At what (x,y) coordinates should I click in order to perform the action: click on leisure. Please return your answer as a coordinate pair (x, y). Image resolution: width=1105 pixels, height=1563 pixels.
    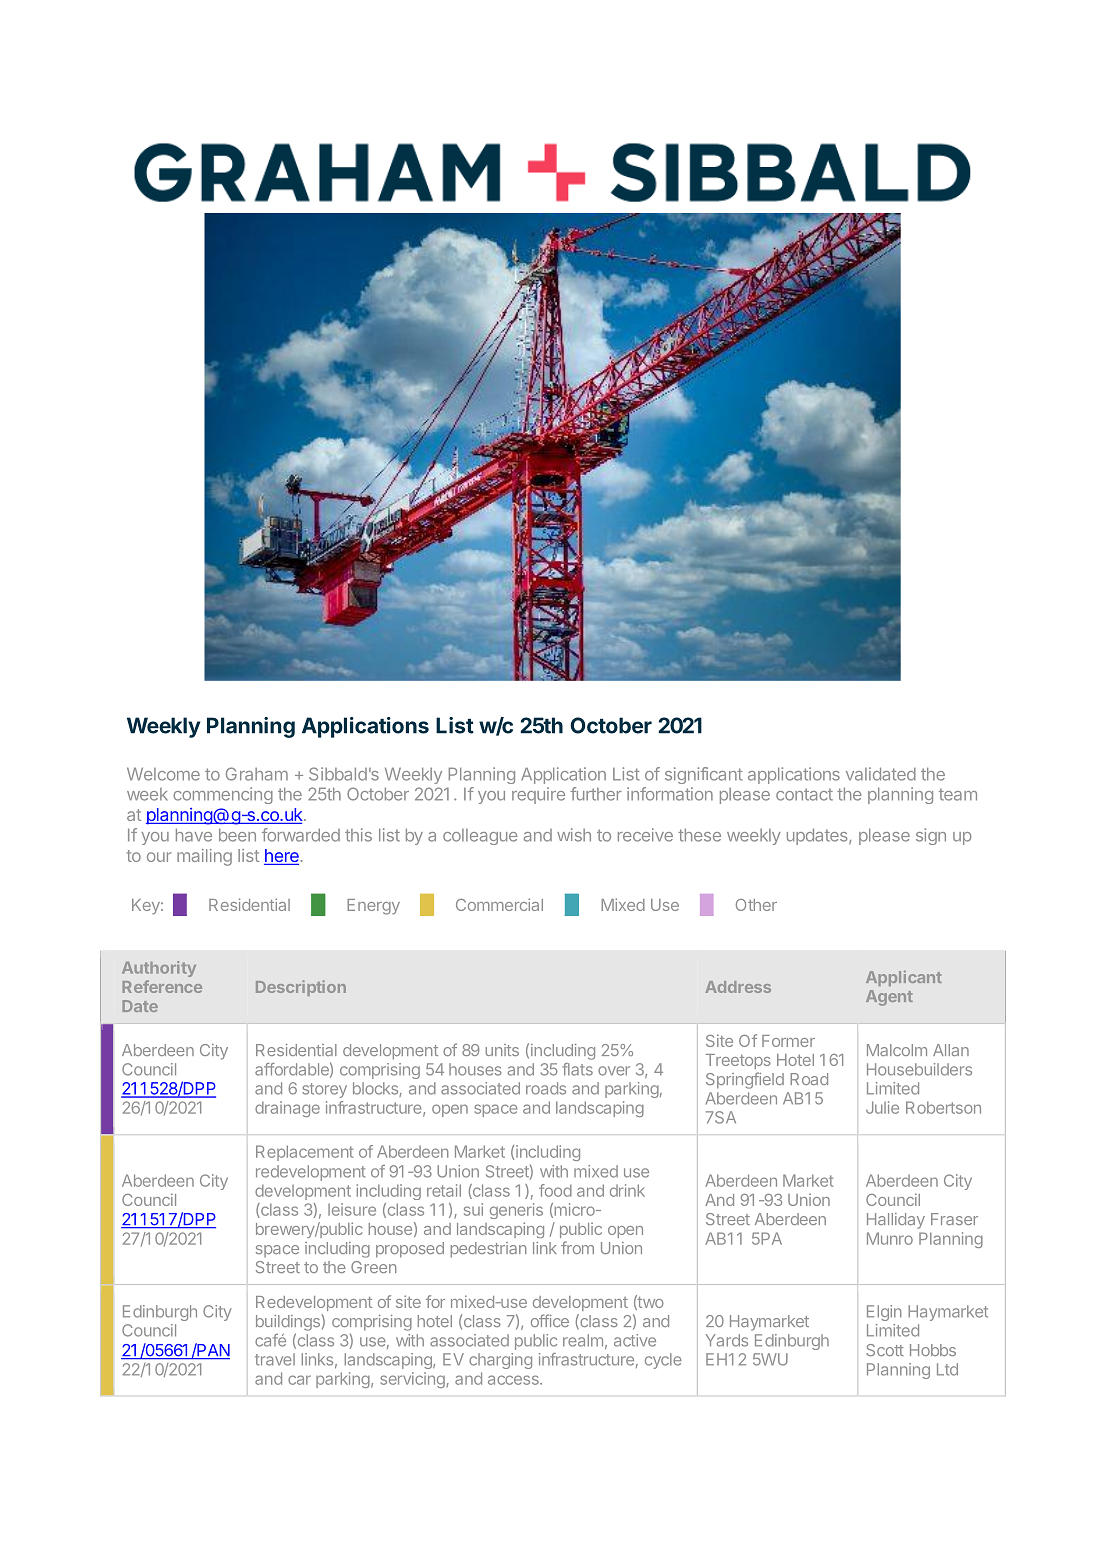
    Looking at the image, I should click on (352, 1209).
